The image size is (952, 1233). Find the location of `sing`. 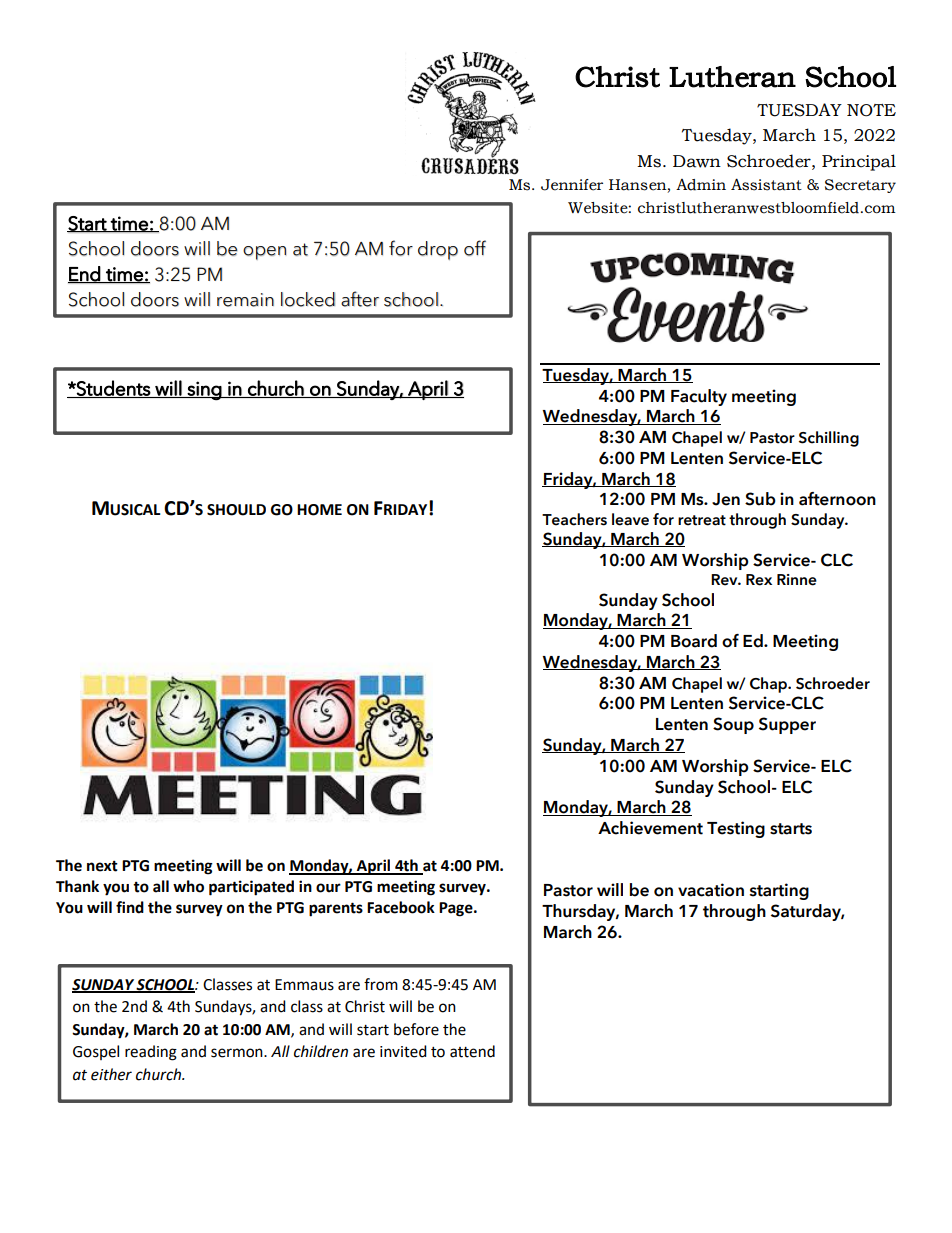

sing is located at coordinates (204, 391).
